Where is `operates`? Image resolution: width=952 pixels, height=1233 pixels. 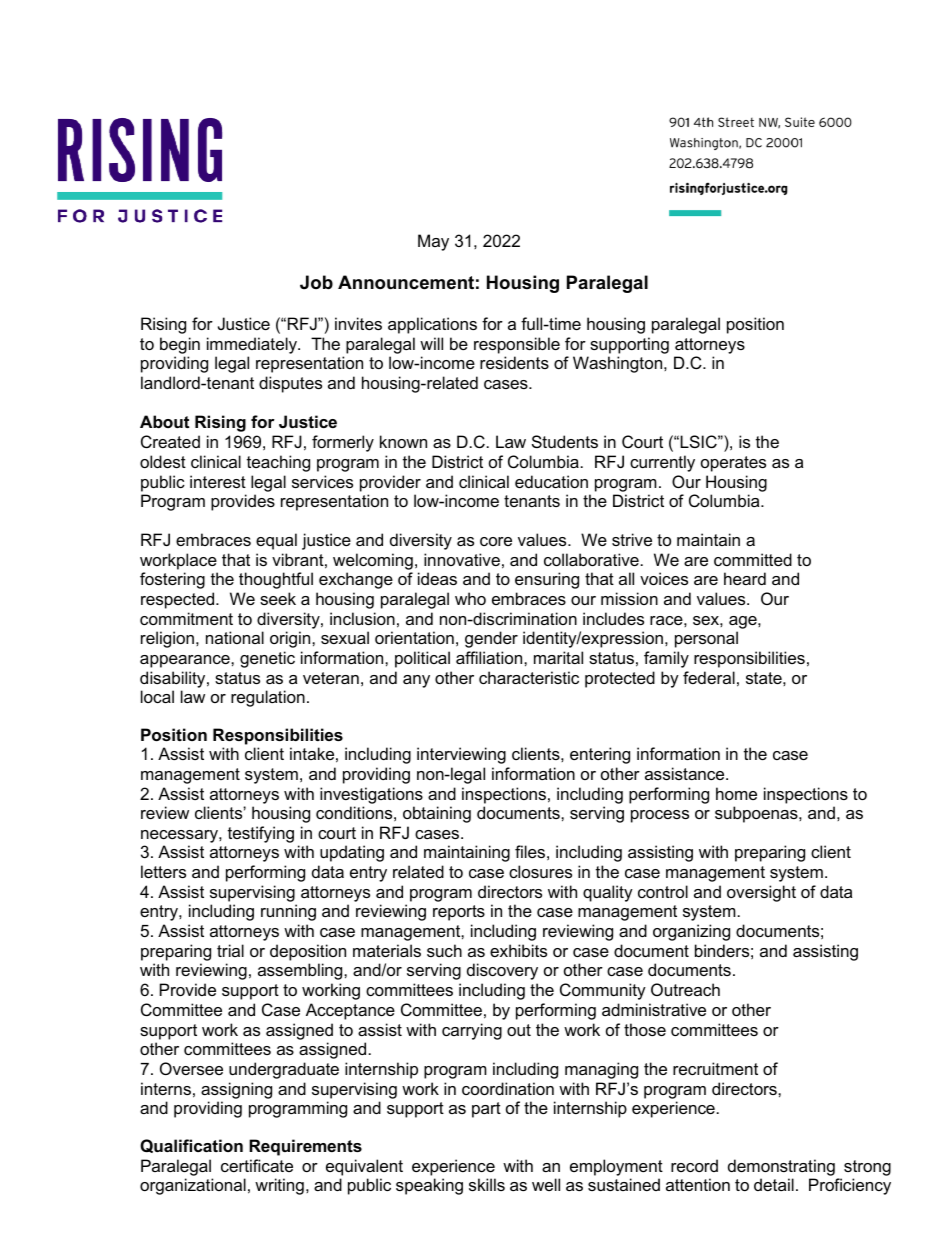
operates is located at coordinates (733, 464).
